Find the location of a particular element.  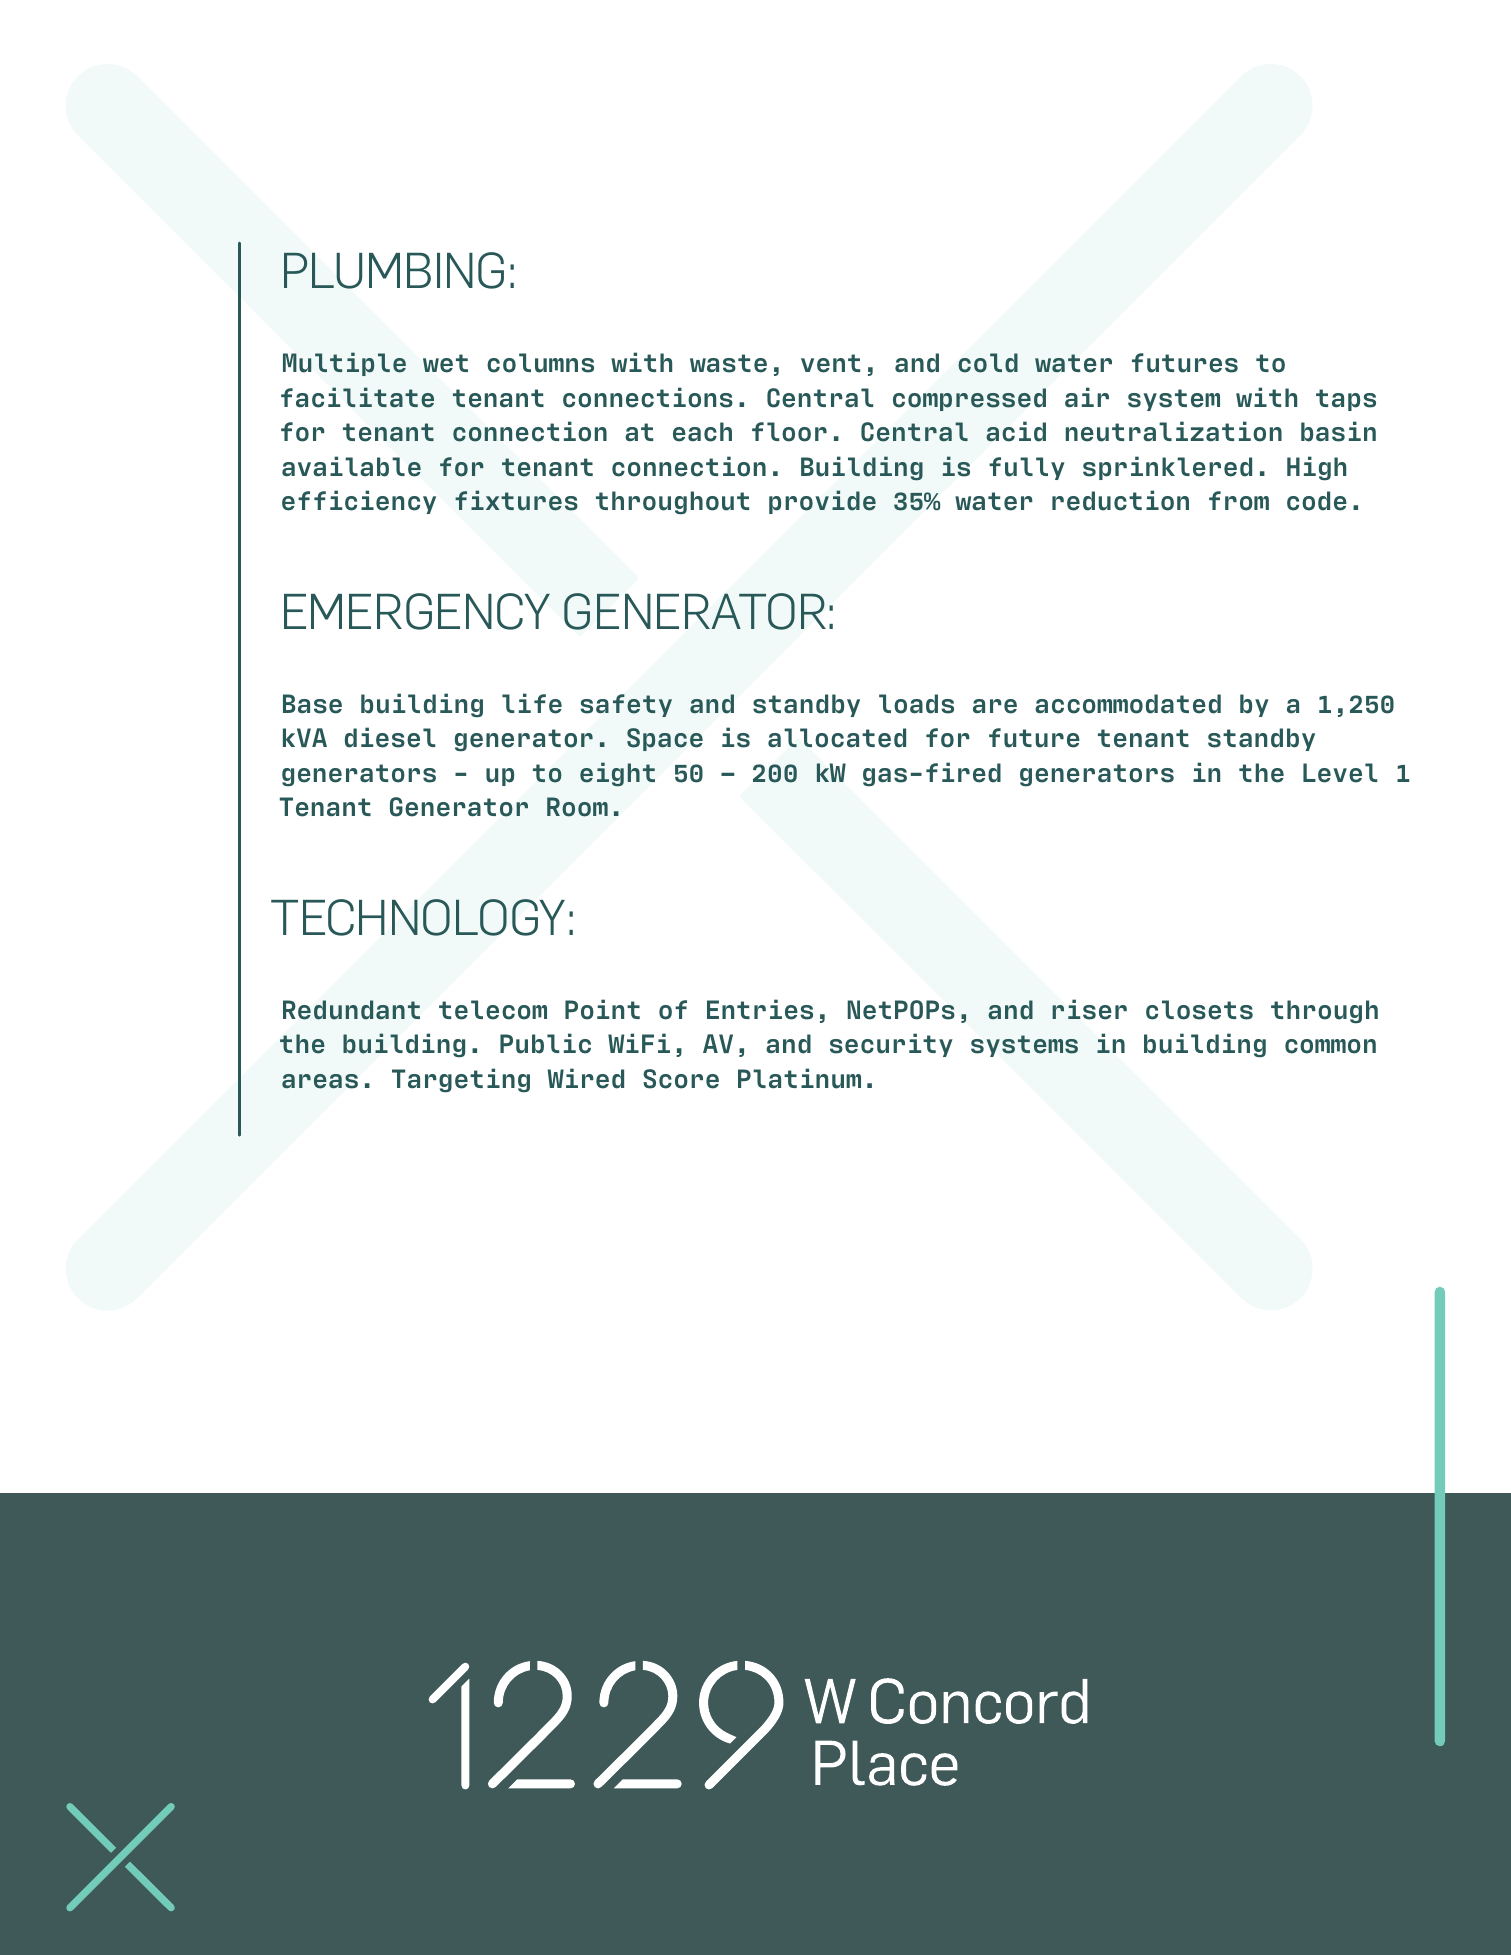

from is located at coordinates (1239, 501).
